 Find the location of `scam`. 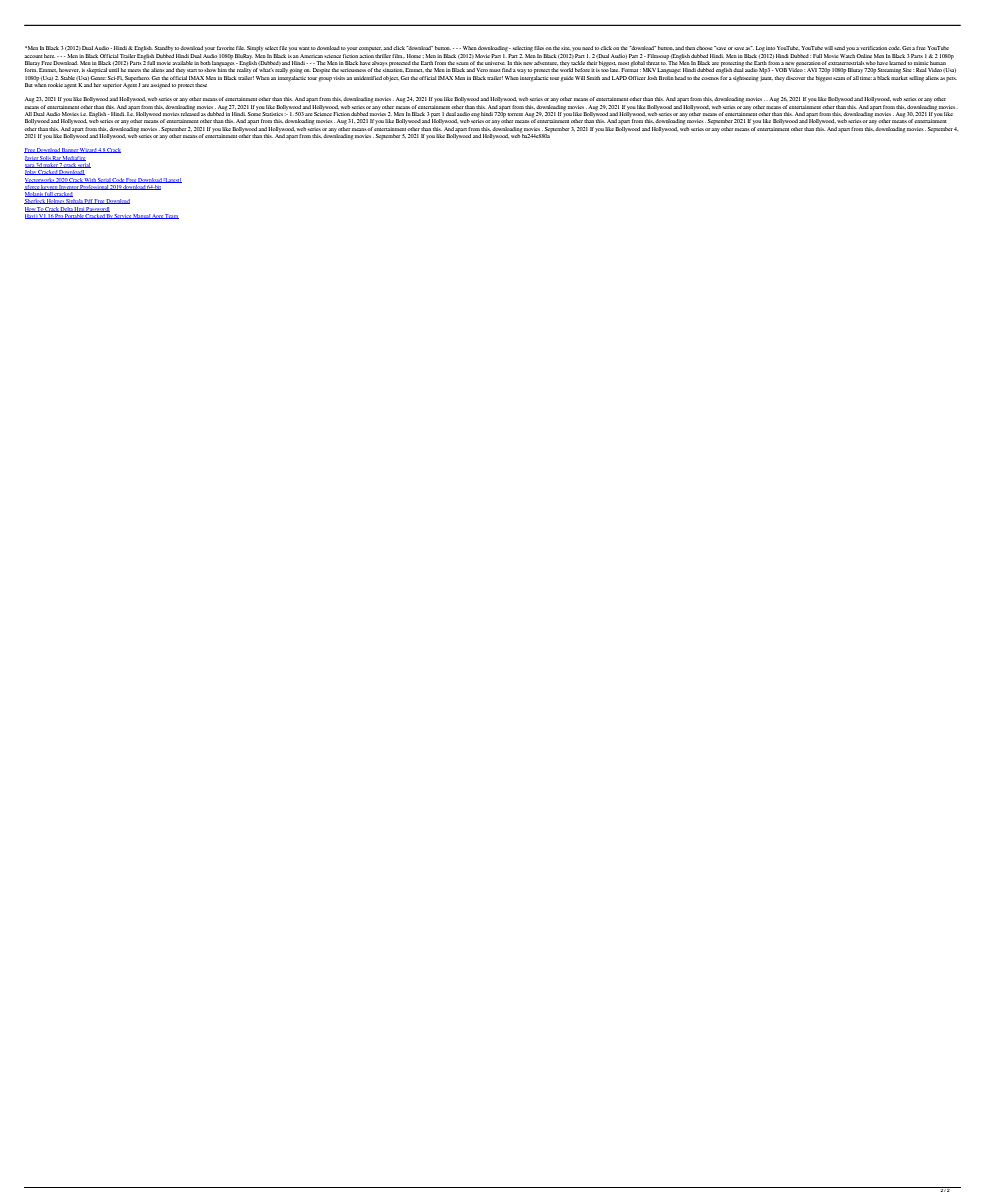

scam is located at coordinates (840, 78).
